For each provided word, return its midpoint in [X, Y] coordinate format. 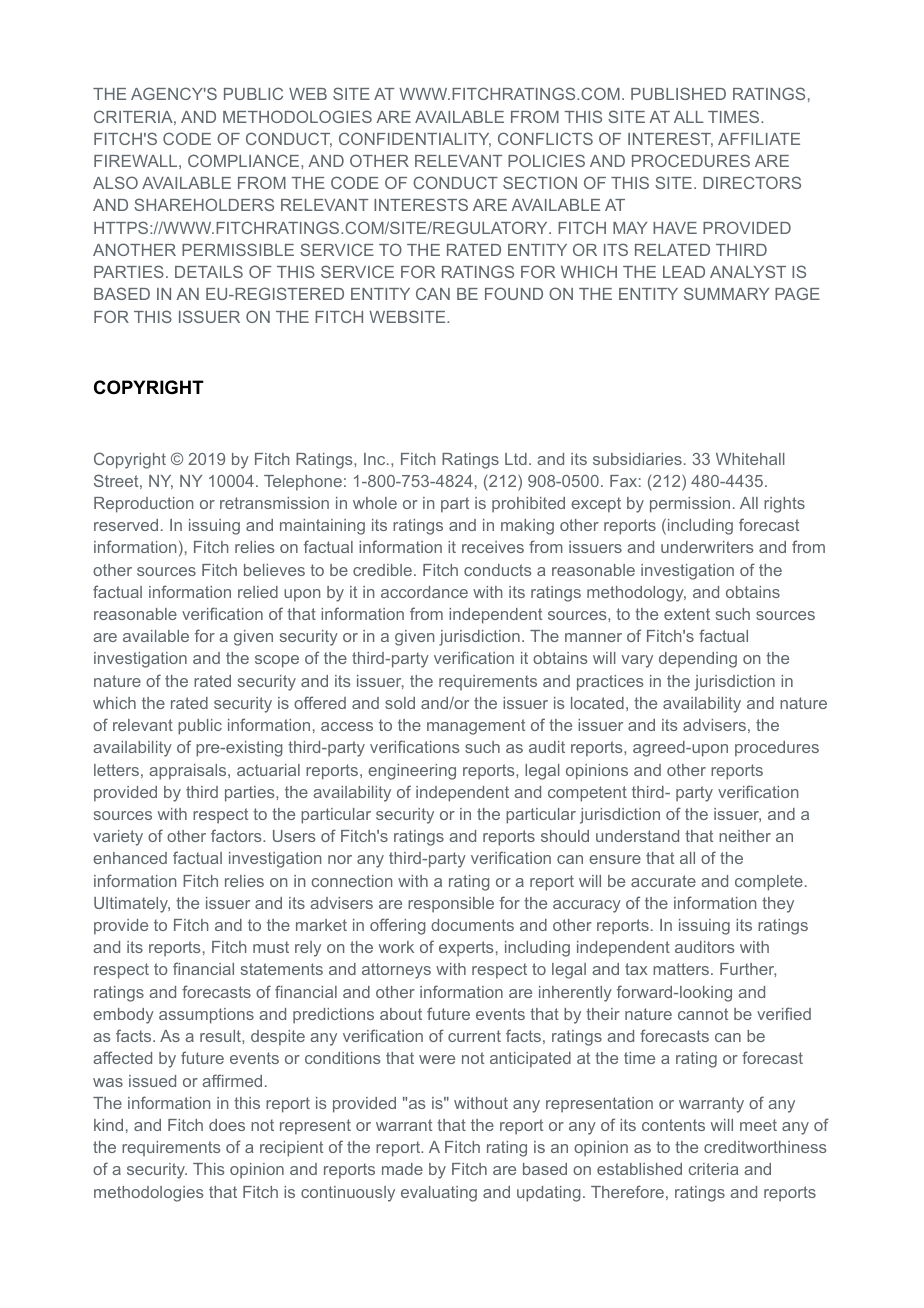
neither [745, 836]
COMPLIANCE [245, 160]
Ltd [516, 459]
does [227, 1125]
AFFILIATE [759, 139]
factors [237, 835]
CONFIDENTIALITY [415, 139]
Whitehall [750, 459]
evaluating [439, 1194]
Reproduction [143, 505]
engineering [412, 772]
